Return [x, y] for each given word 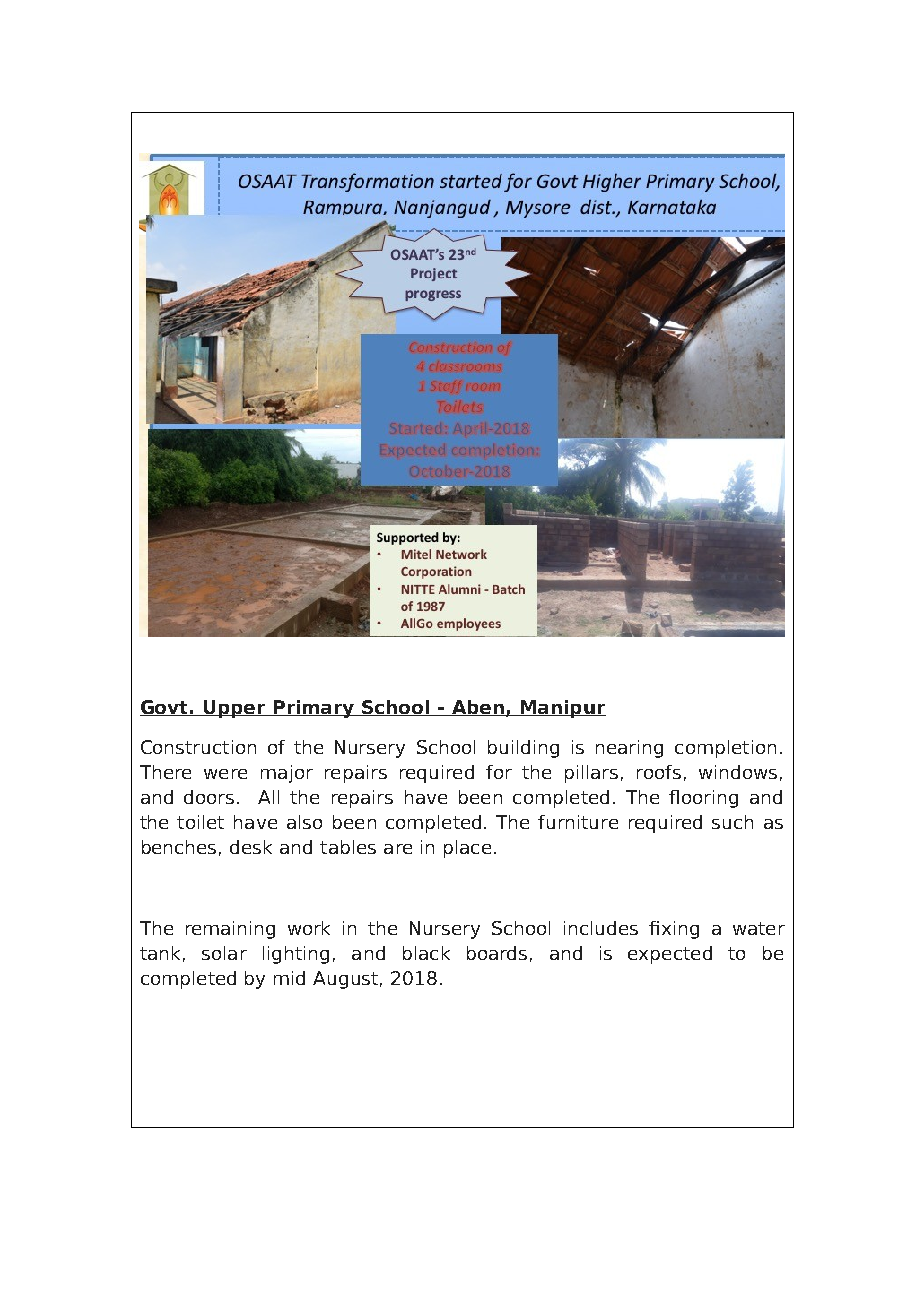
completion [725, 749]
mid [289, 978]
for [499, 772]
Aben [477, 708]
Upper [235, 709]
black [426, 953]
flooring [703, 799]
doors [209, 797]
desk [251, 847]
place [467, 849]
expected [670, 955]
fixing [674, 930]
